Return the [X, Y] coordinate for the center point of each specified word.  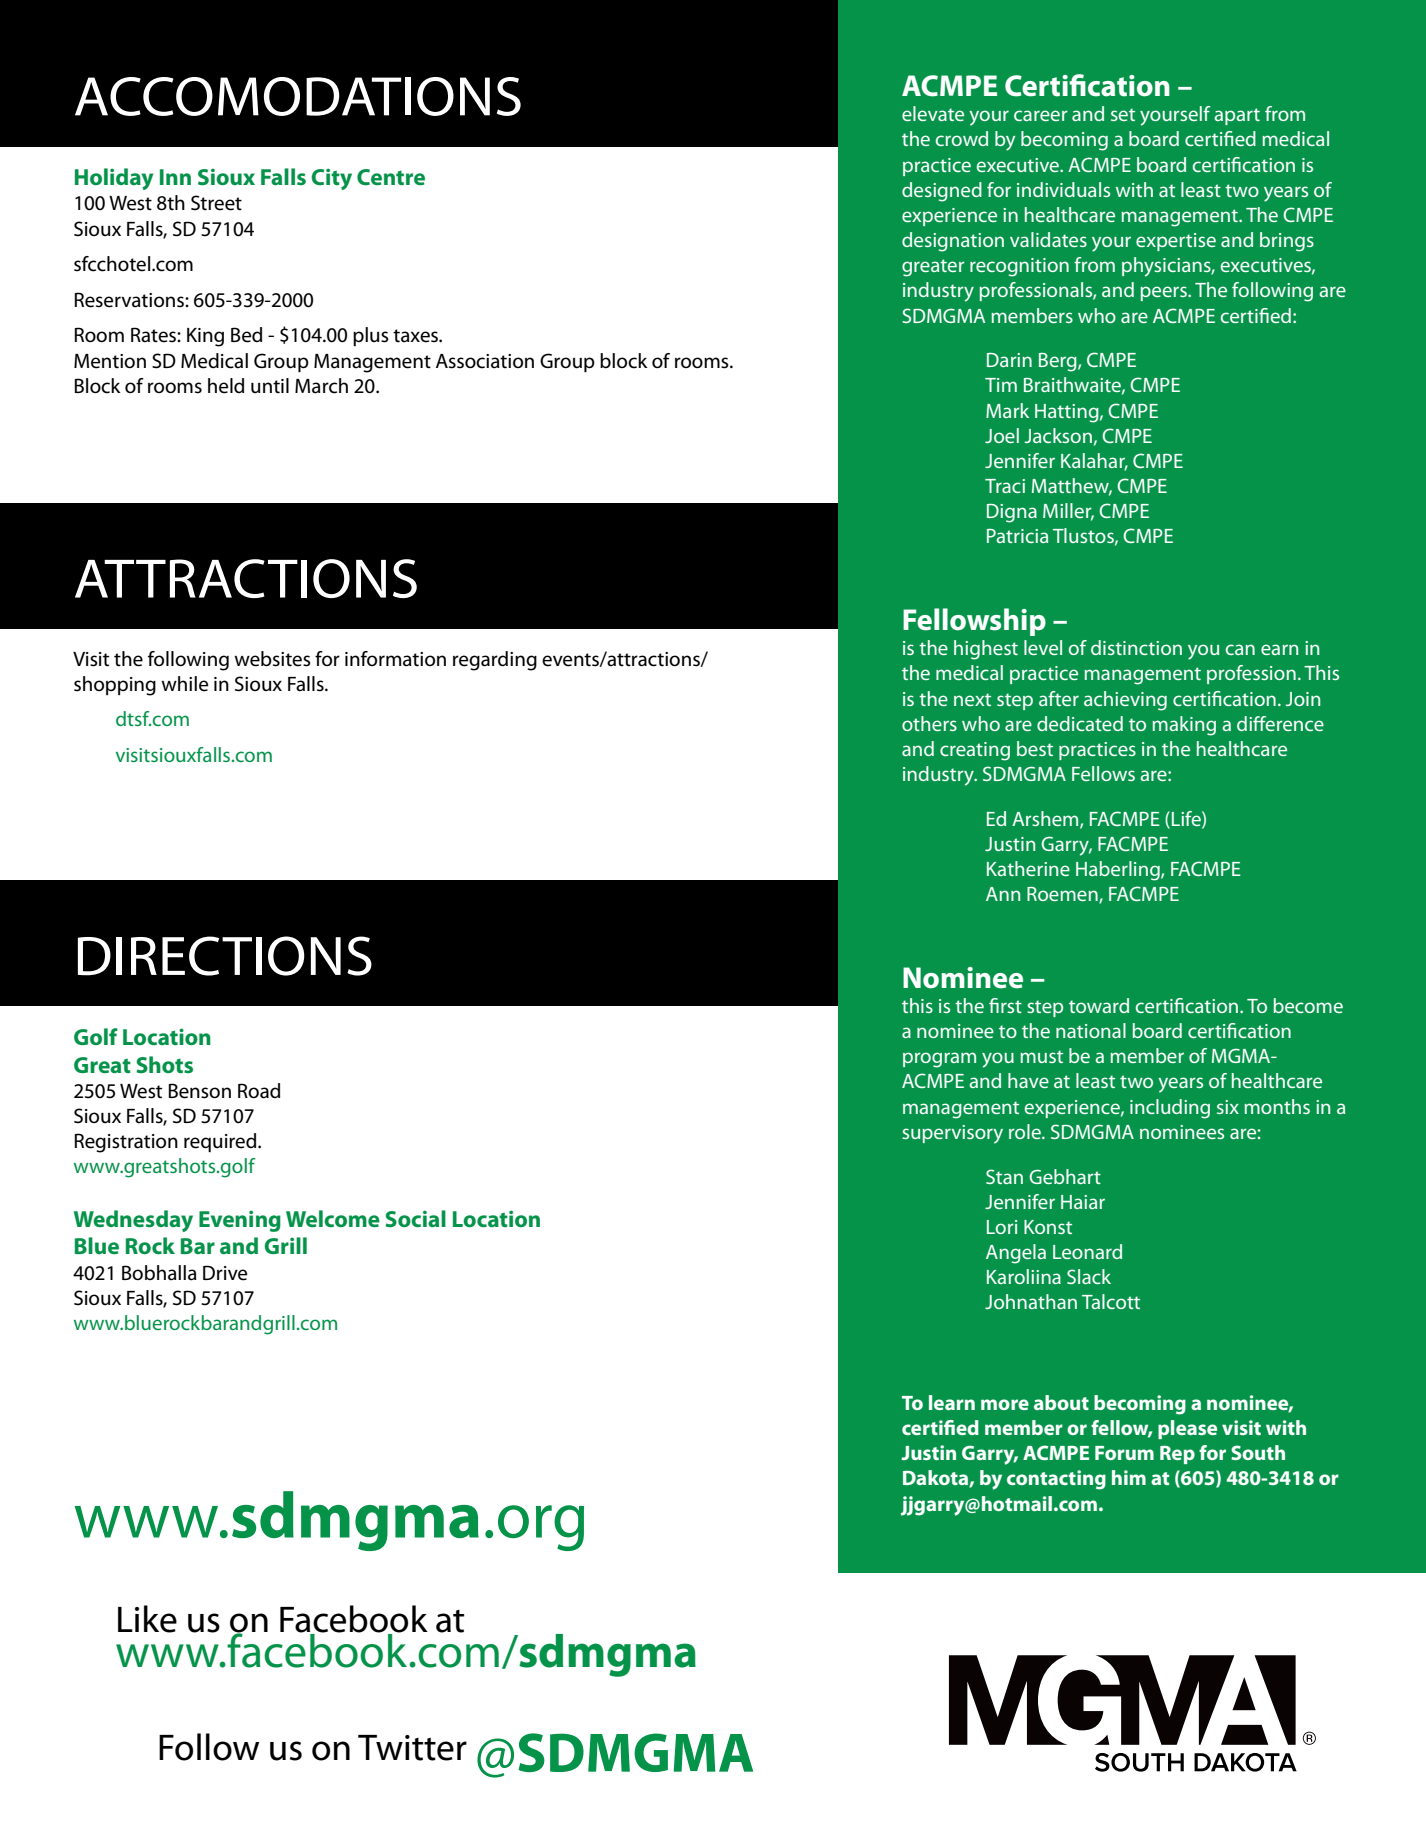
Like [147, 1619]
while [184, 684]
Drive [225, 1273]
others [929, 723]
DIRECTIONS [225, 956]
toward [1099, 1005]
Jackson [1058, 435]
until [270, 386]
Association [485, 361]
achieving [1125, 701]
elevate [933, 113]
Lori [1002, 1227]
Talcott [1111, 1301]
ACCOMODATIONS [298, 96]
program [939, 1060]
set [1123, 114]
